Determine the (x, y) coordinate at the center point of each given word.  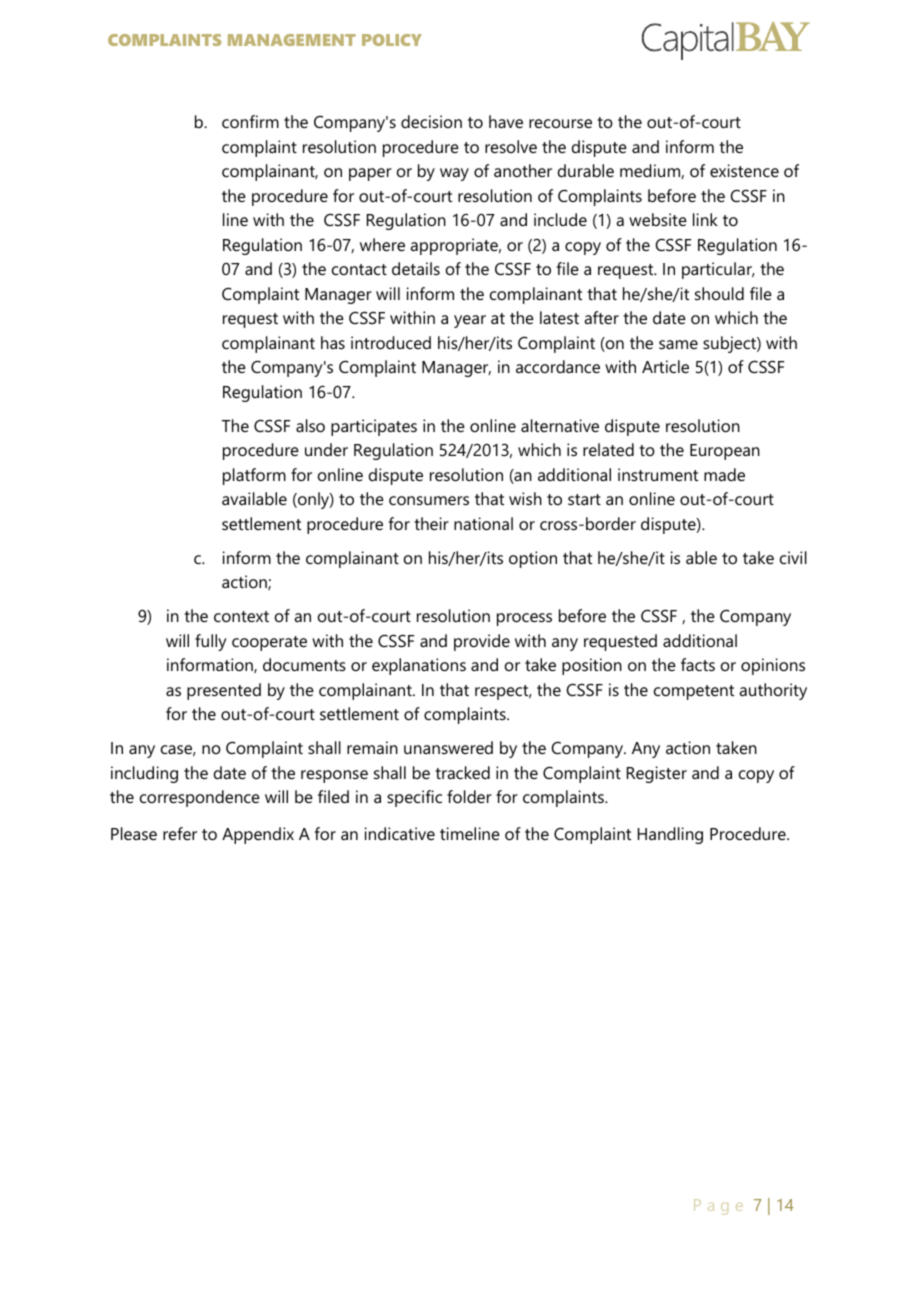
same (678, 344)
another (523, 170)
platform (254, 476)
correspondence (200, 798)
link (705, 219)
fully (211, 642)
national (483, 523)
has (333, 342)
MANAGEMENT (292, 40)
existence (744, 170)
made (724, 474)
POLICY (392, 40)
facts (698, 664)
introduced (391, 342)
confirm (250, 121)
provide (482, 642)
